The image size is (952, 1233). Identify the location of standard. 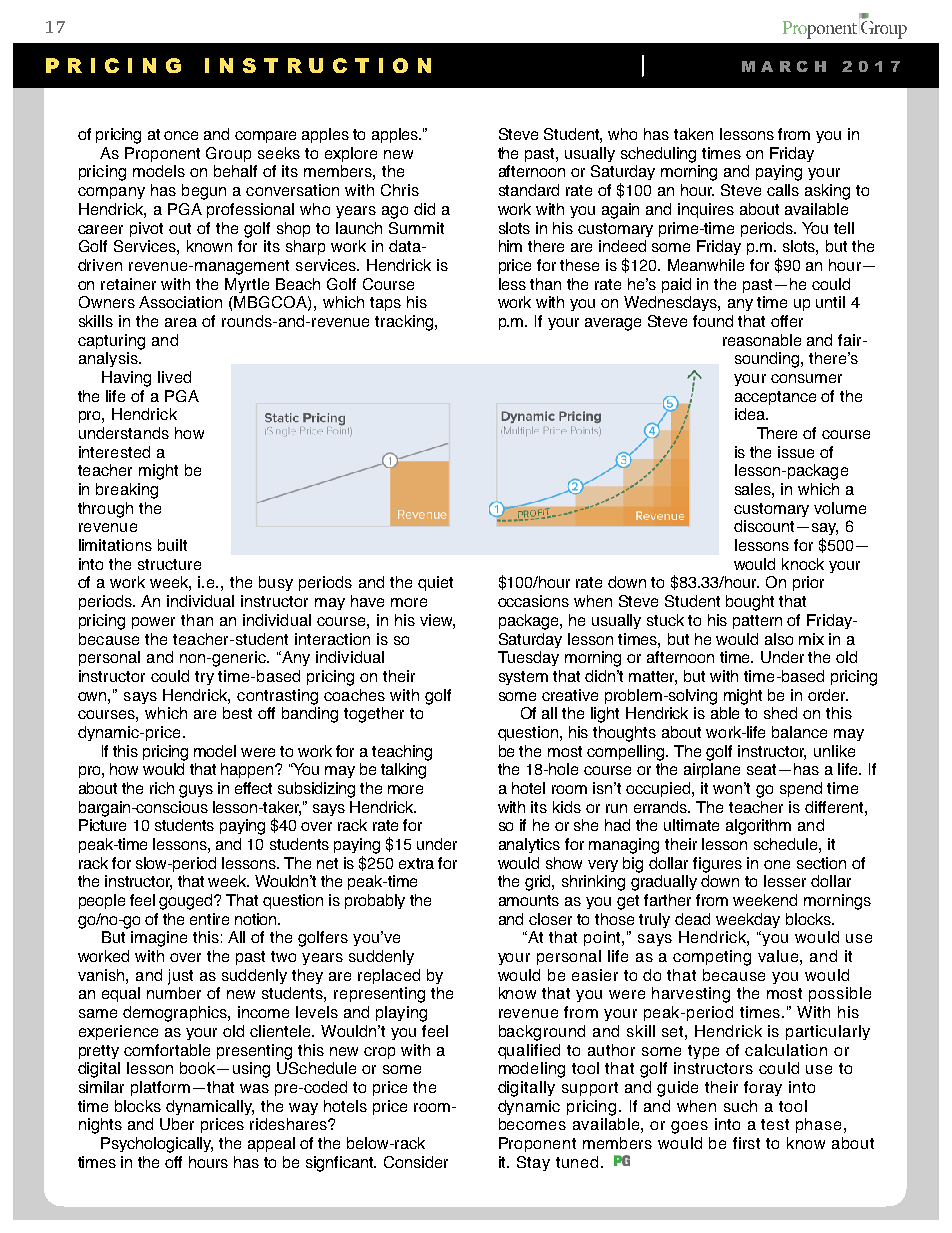
(529, 190).
